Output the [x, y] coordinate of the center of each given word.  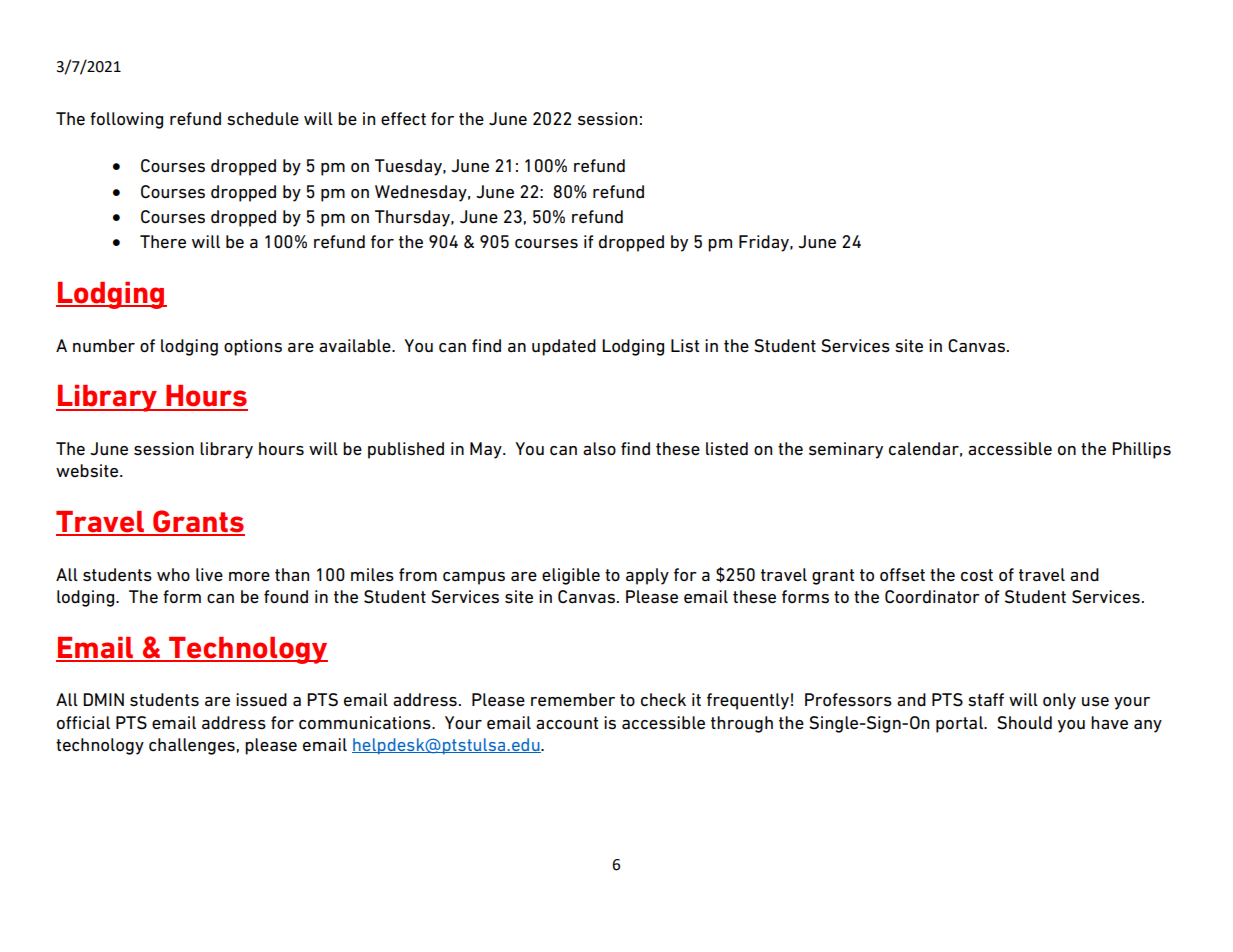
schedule [263, 119]
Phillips [1141, 450]
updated [564, 347]
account [567, 723]
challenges [192, 746]
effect [403, 119]
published [406, 450]
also [599, 448]
